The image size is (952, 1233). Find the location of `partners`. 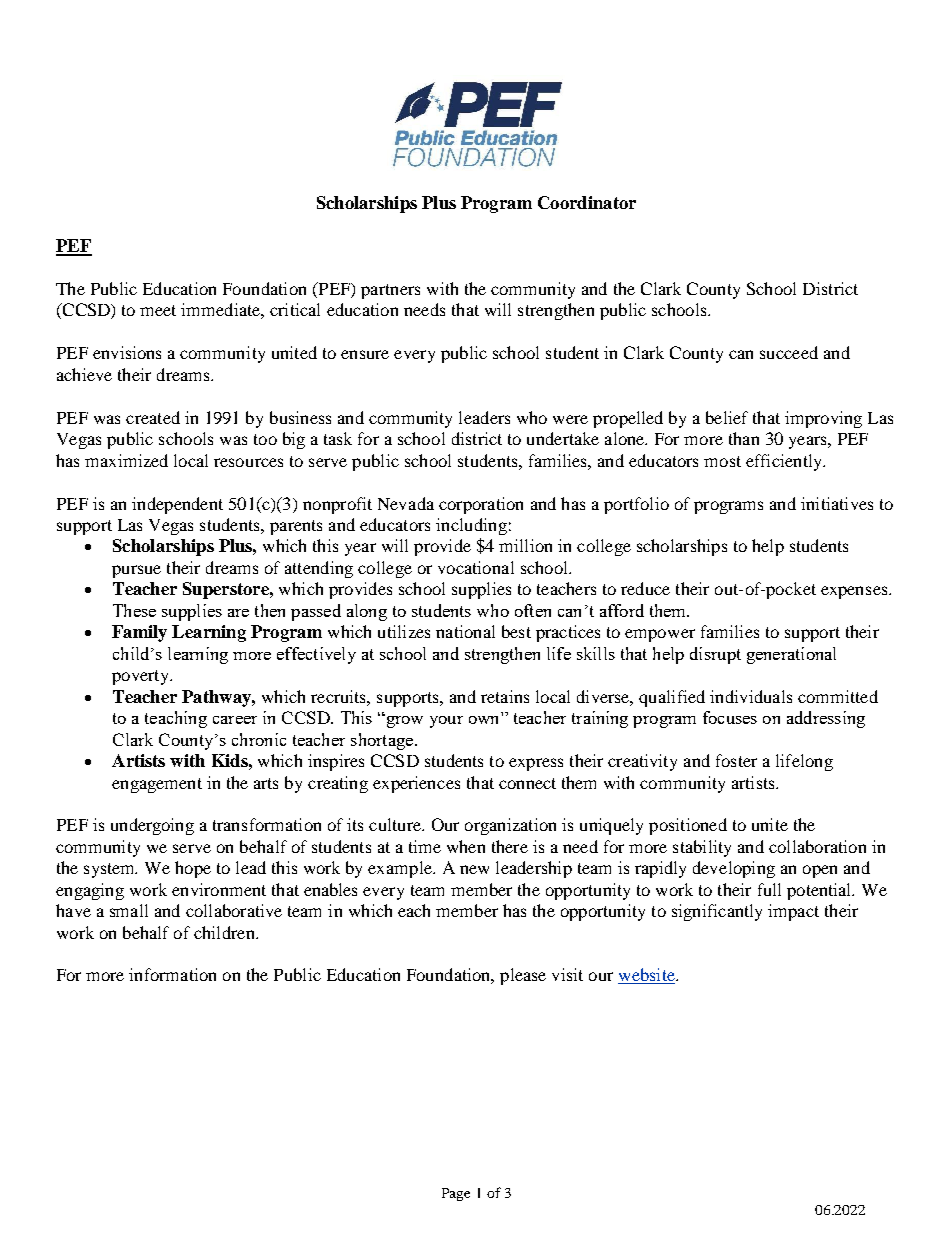

partners is located at coordinates (390, 291).
